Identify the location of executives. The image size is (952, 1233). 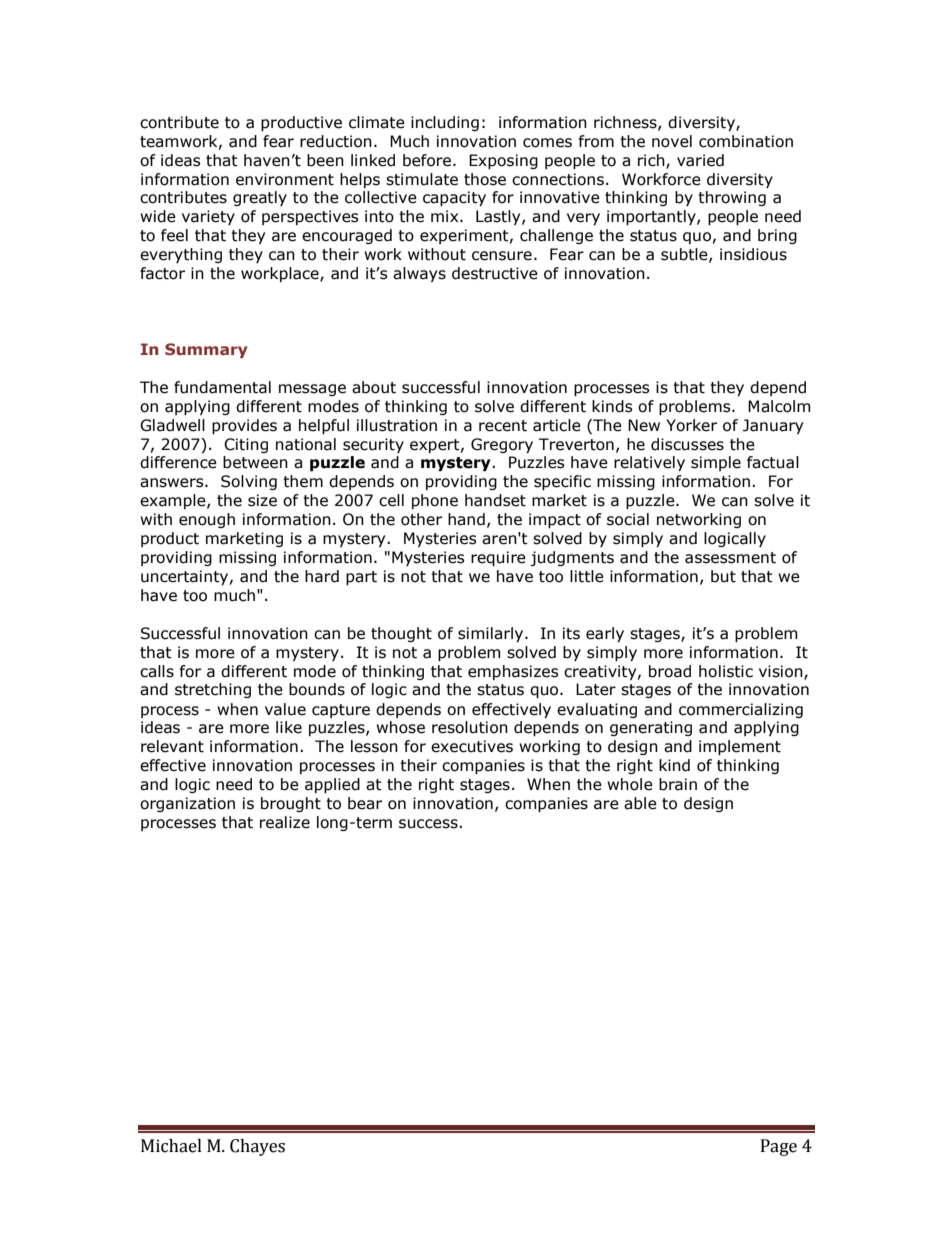
(472, 746).
